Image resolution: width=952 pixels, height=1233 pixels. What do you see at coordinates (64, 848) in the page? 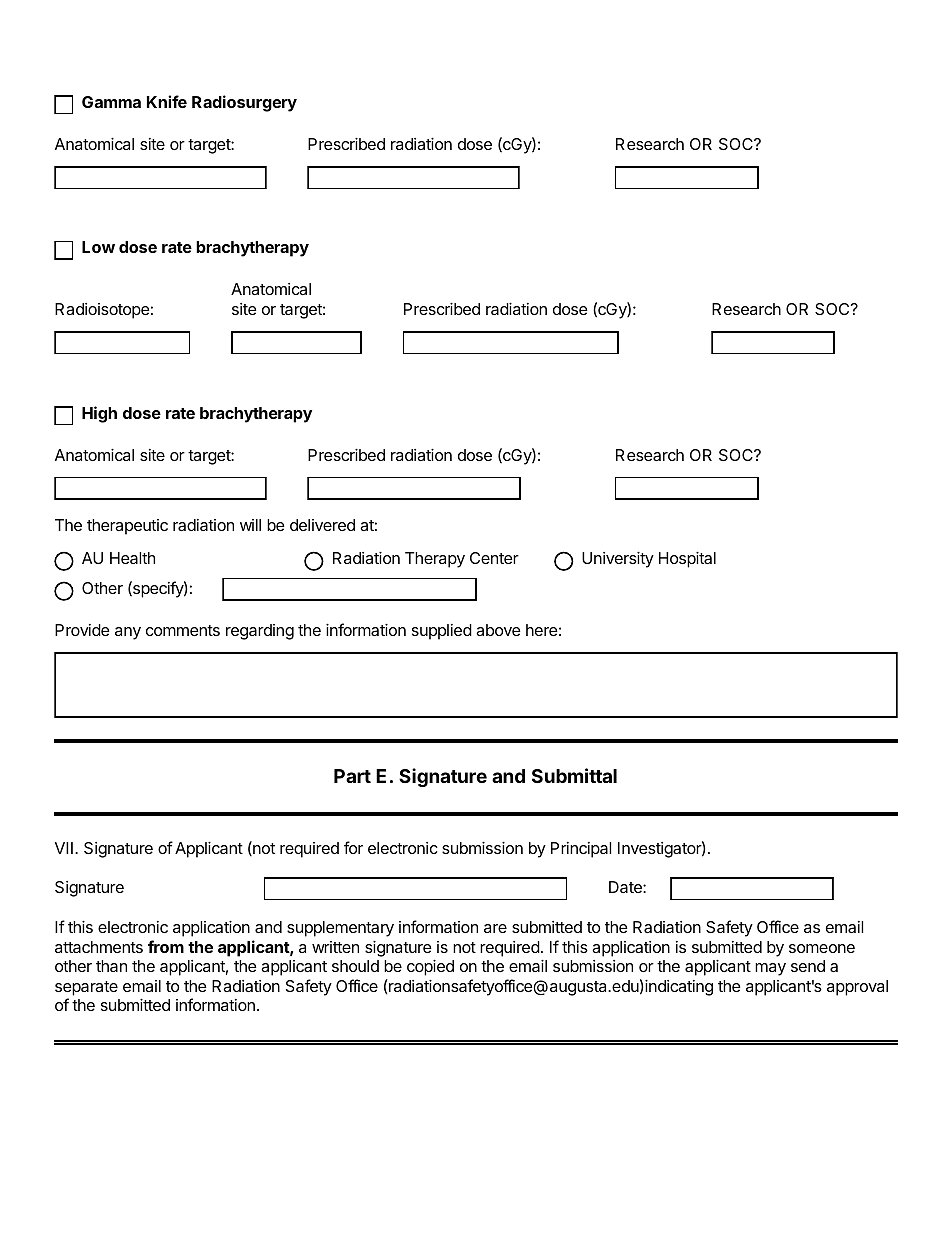
I see `VII` at bounding box center [64, 848].
